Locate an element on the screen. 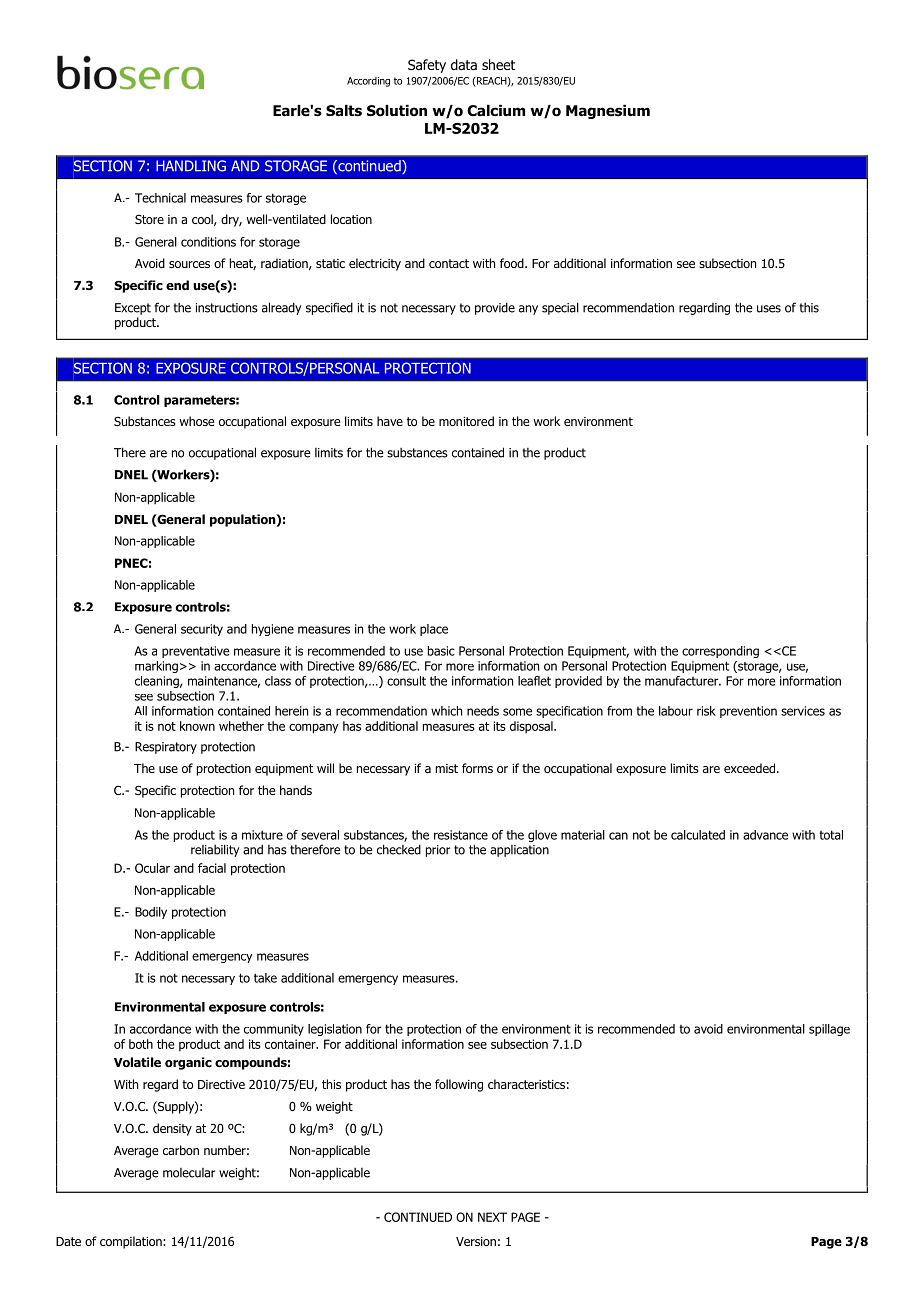 This screenshot has height=1307, width=924. spillage is located at coordinates (829, 1030).
